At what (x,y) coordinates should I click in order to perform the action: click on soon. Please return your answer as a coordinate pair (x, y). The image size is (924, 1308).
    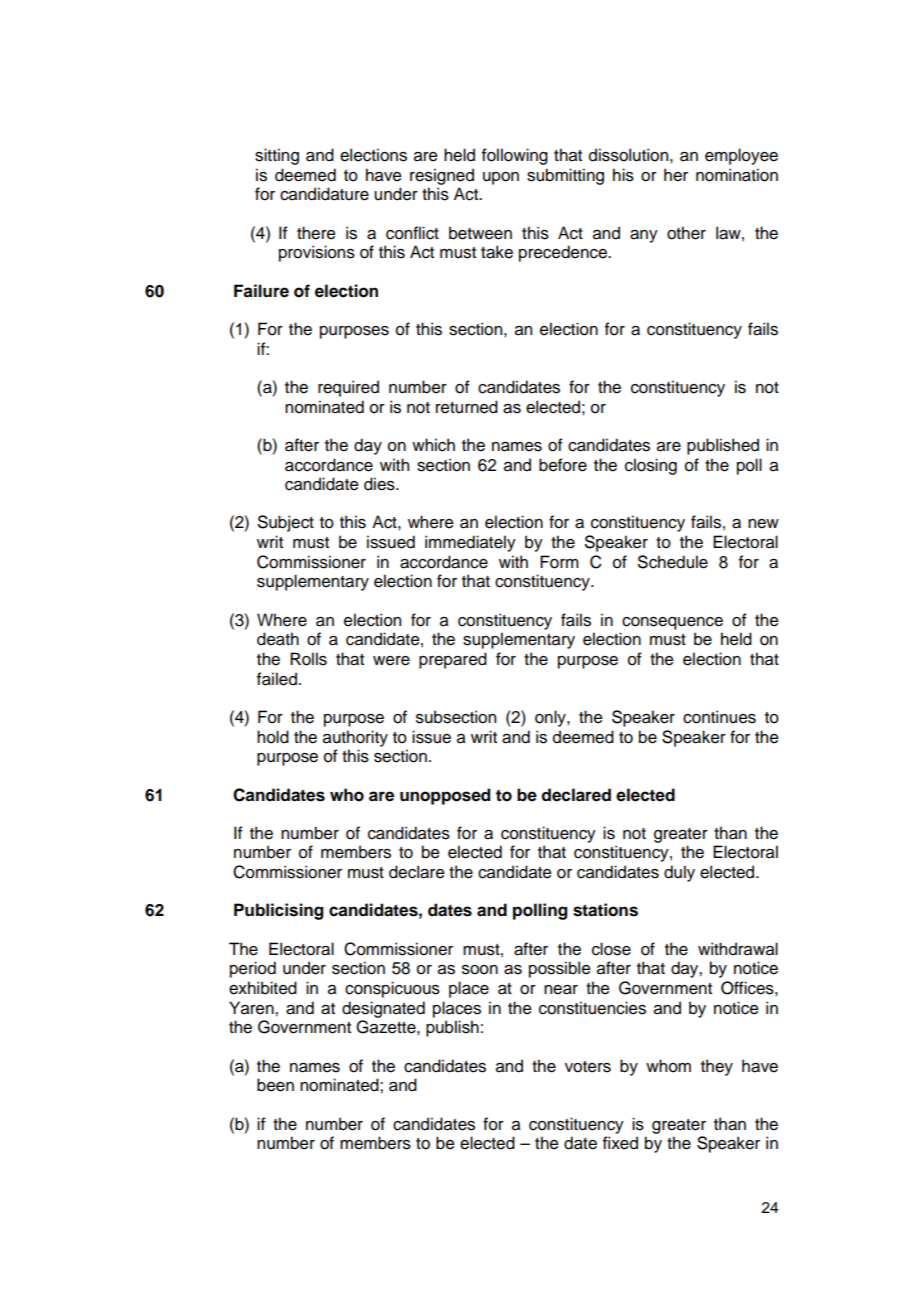
    Looking at the image, I should click on (480, 970).
